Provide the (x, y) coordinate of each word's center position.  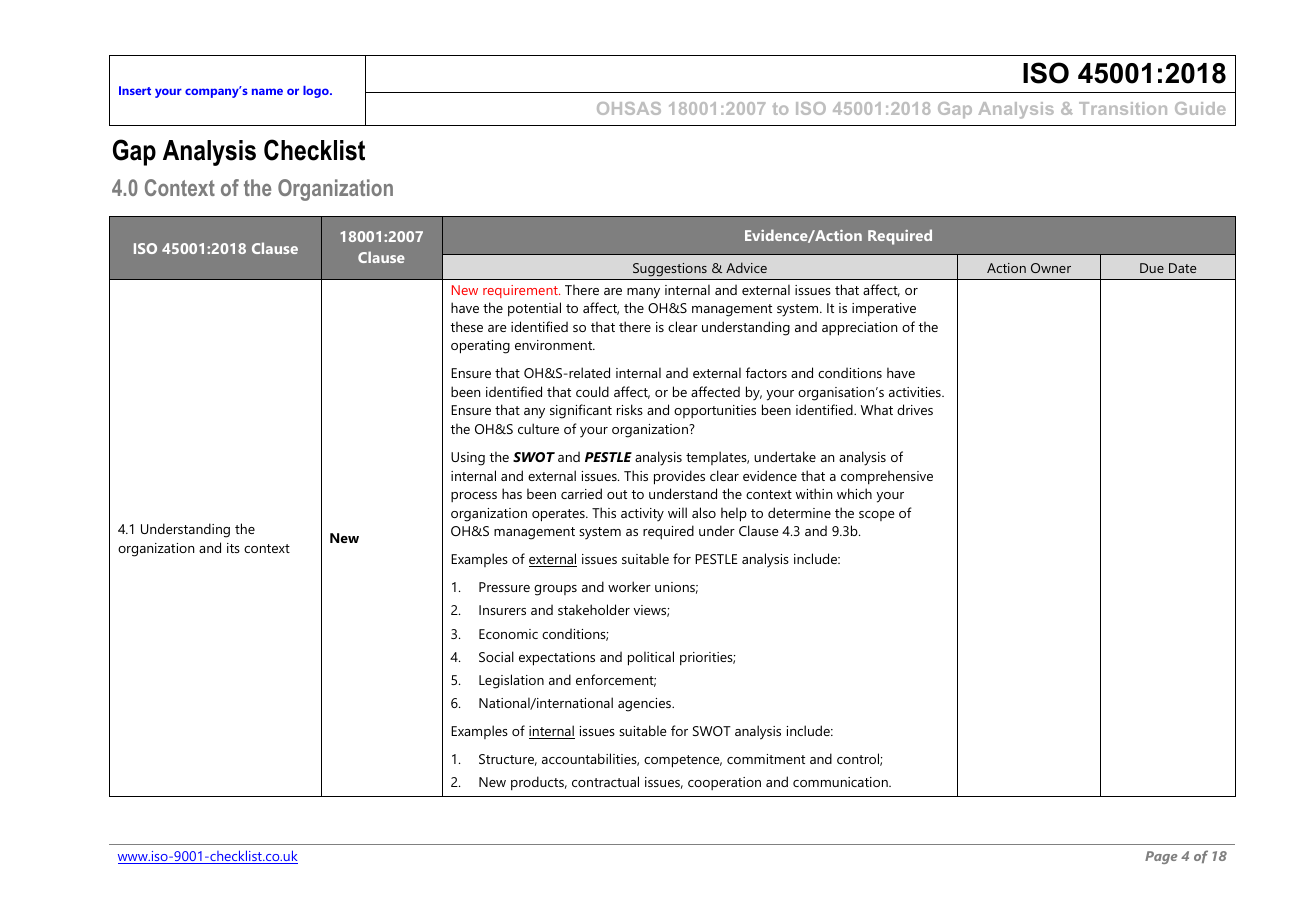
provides (679, 477)
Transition (1123, 108)
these (466, 326)
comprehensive (887, 477)
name (267, 91)
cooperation (724, 783)
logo (317, 92)
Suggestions (670, 270)
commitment (766, 759)
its (233, 548)
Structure (508, 760)
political (651, 658)
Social (496, 656)
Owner (1051, 268)
